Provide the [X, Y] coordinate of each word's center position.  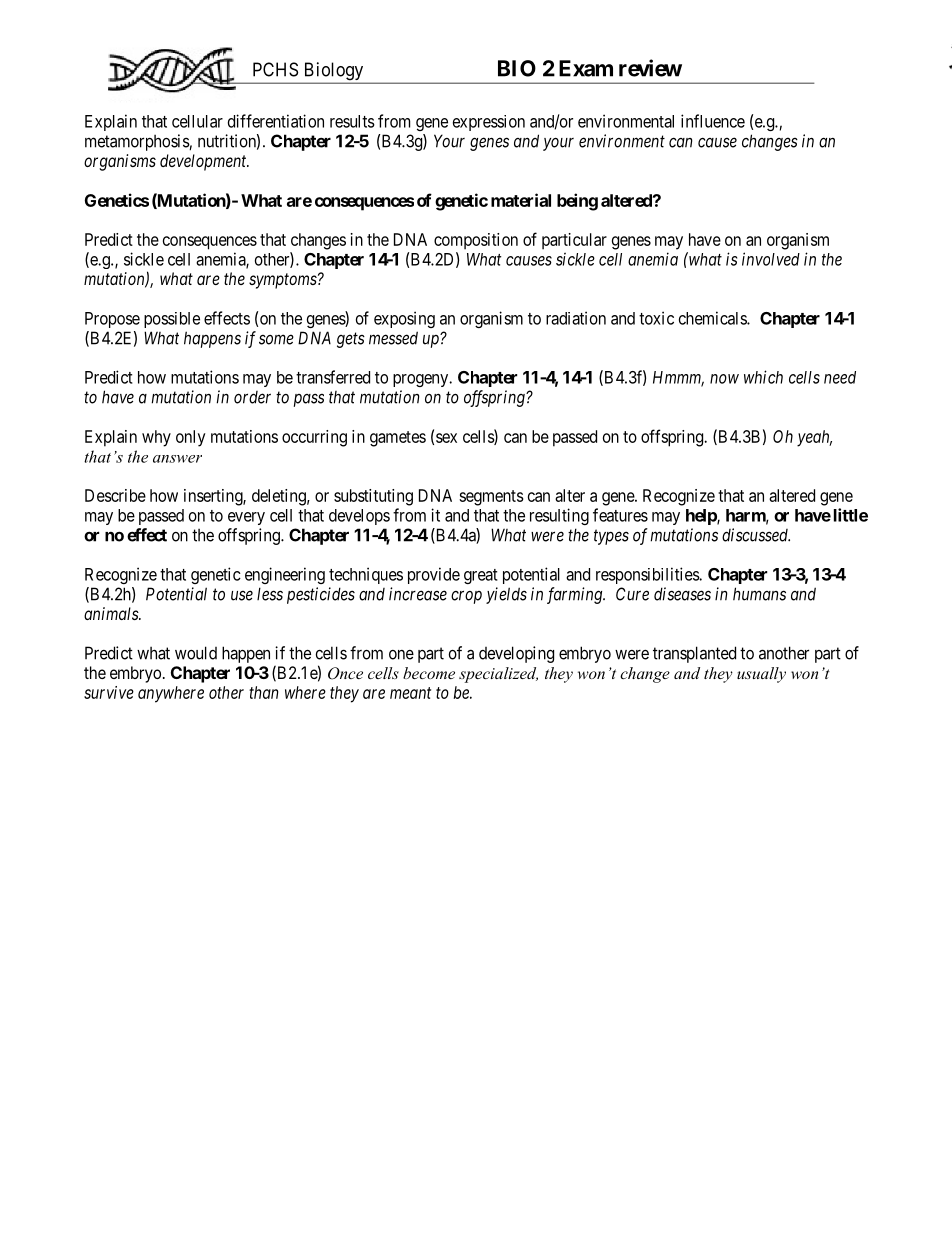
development [204, 162]
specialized [498, 675]
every [246, 518]
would [196, 653]
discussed [756, 535]
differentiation [276, 121]
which [763, 377]
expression [489, 123]
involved [771, 259]
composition [476, 241]
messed [393, 338]
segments [491, 498]
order [252, 397]
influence [713, 121]
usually [761, 675]
